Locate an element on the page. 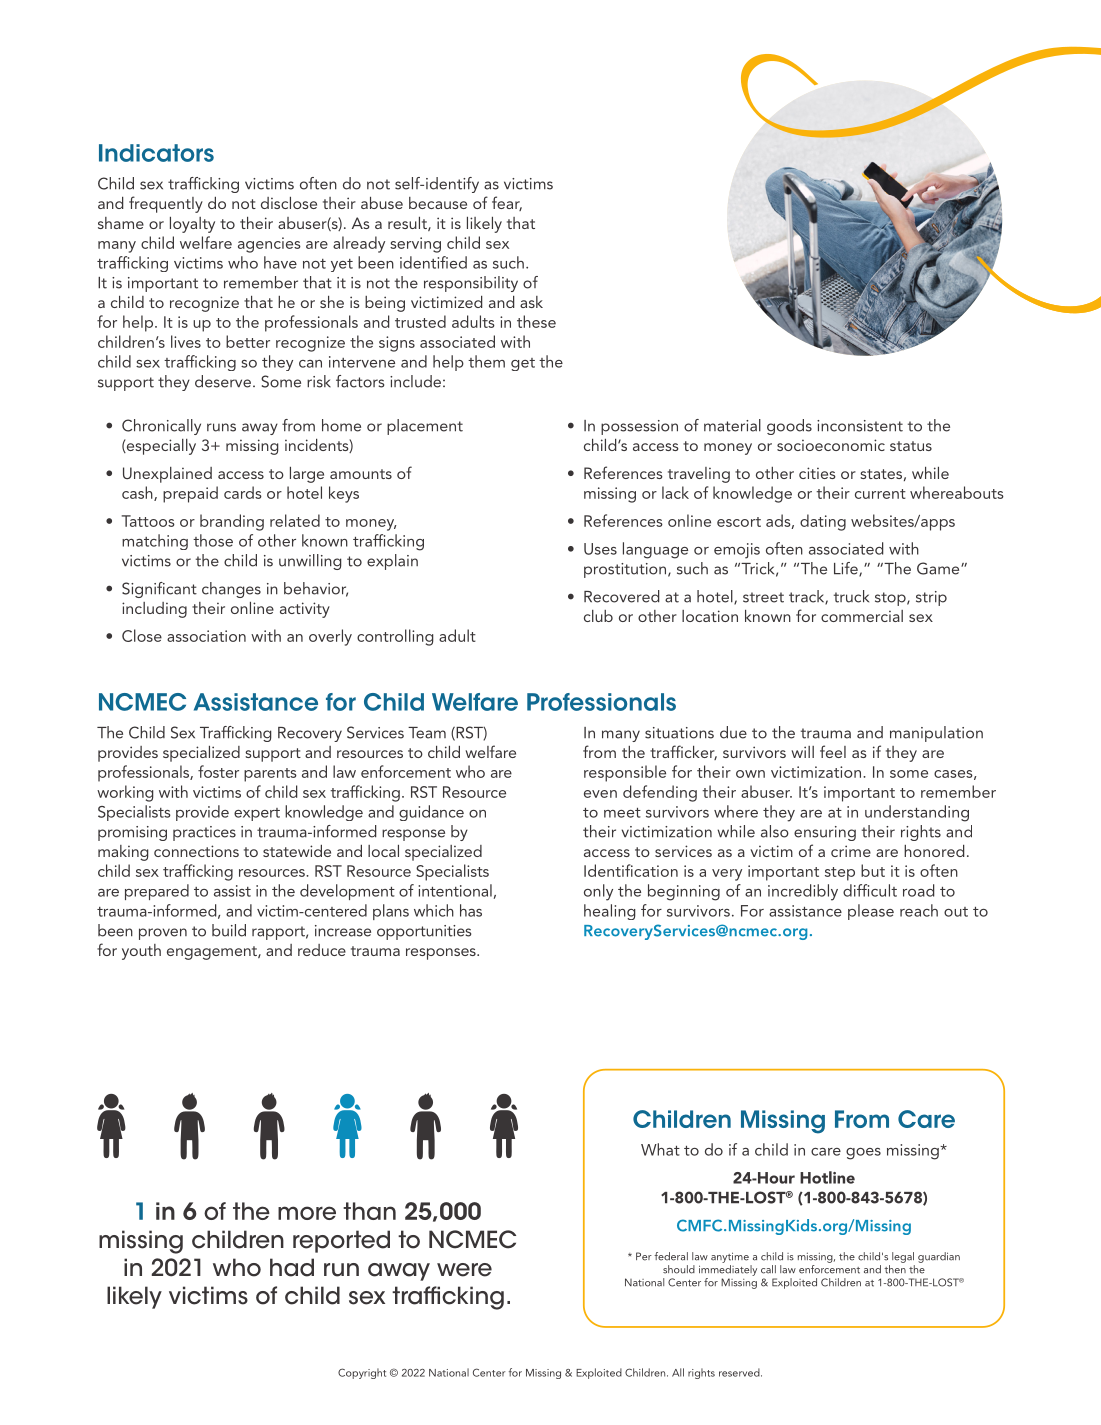 The image size is (1101, 1425). Uses is located at coordinates (600, 549).
